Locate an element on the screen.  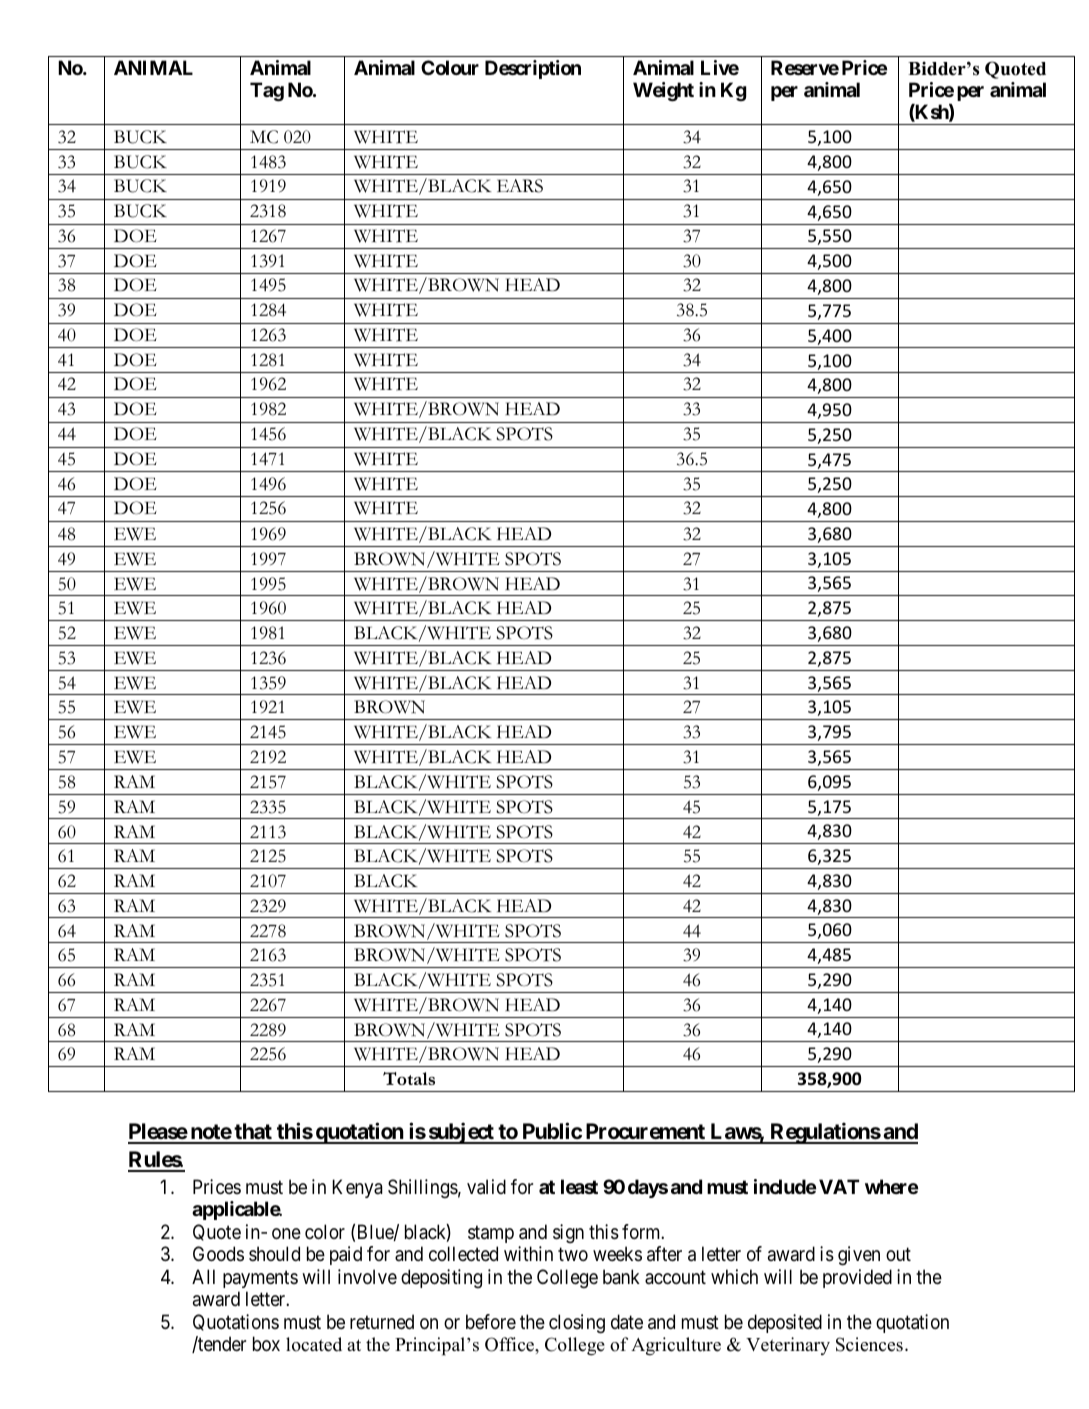
closing is located at coordinates (577, 1324).
